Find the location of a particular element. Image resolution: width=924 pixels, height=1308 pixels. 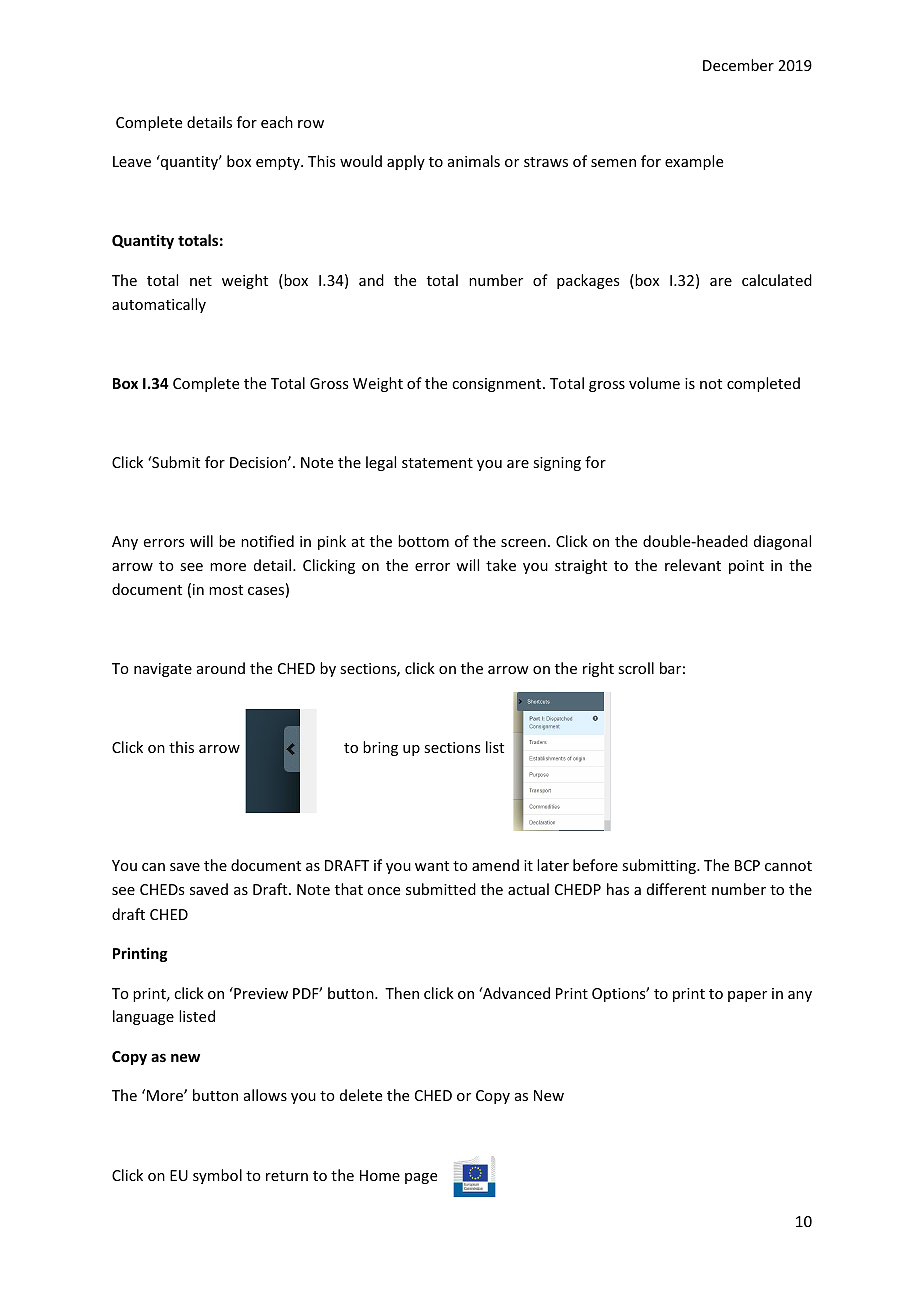

around is located at coordinates (221, 668).
